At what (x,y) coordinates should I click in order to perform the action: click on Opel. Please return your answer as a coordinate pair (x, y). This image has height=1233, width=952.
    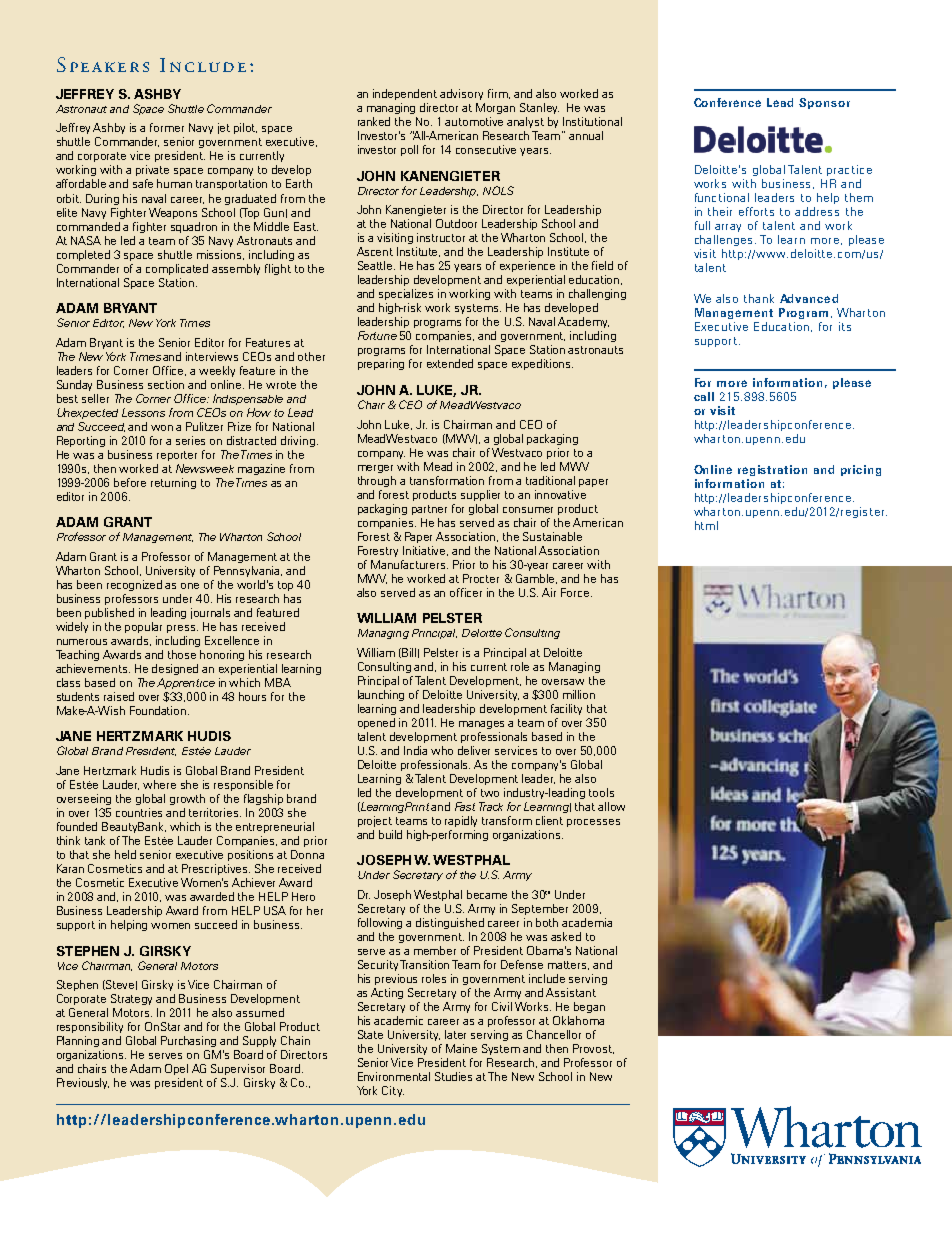
    Looking at the image, I should click on (176, 1069).
